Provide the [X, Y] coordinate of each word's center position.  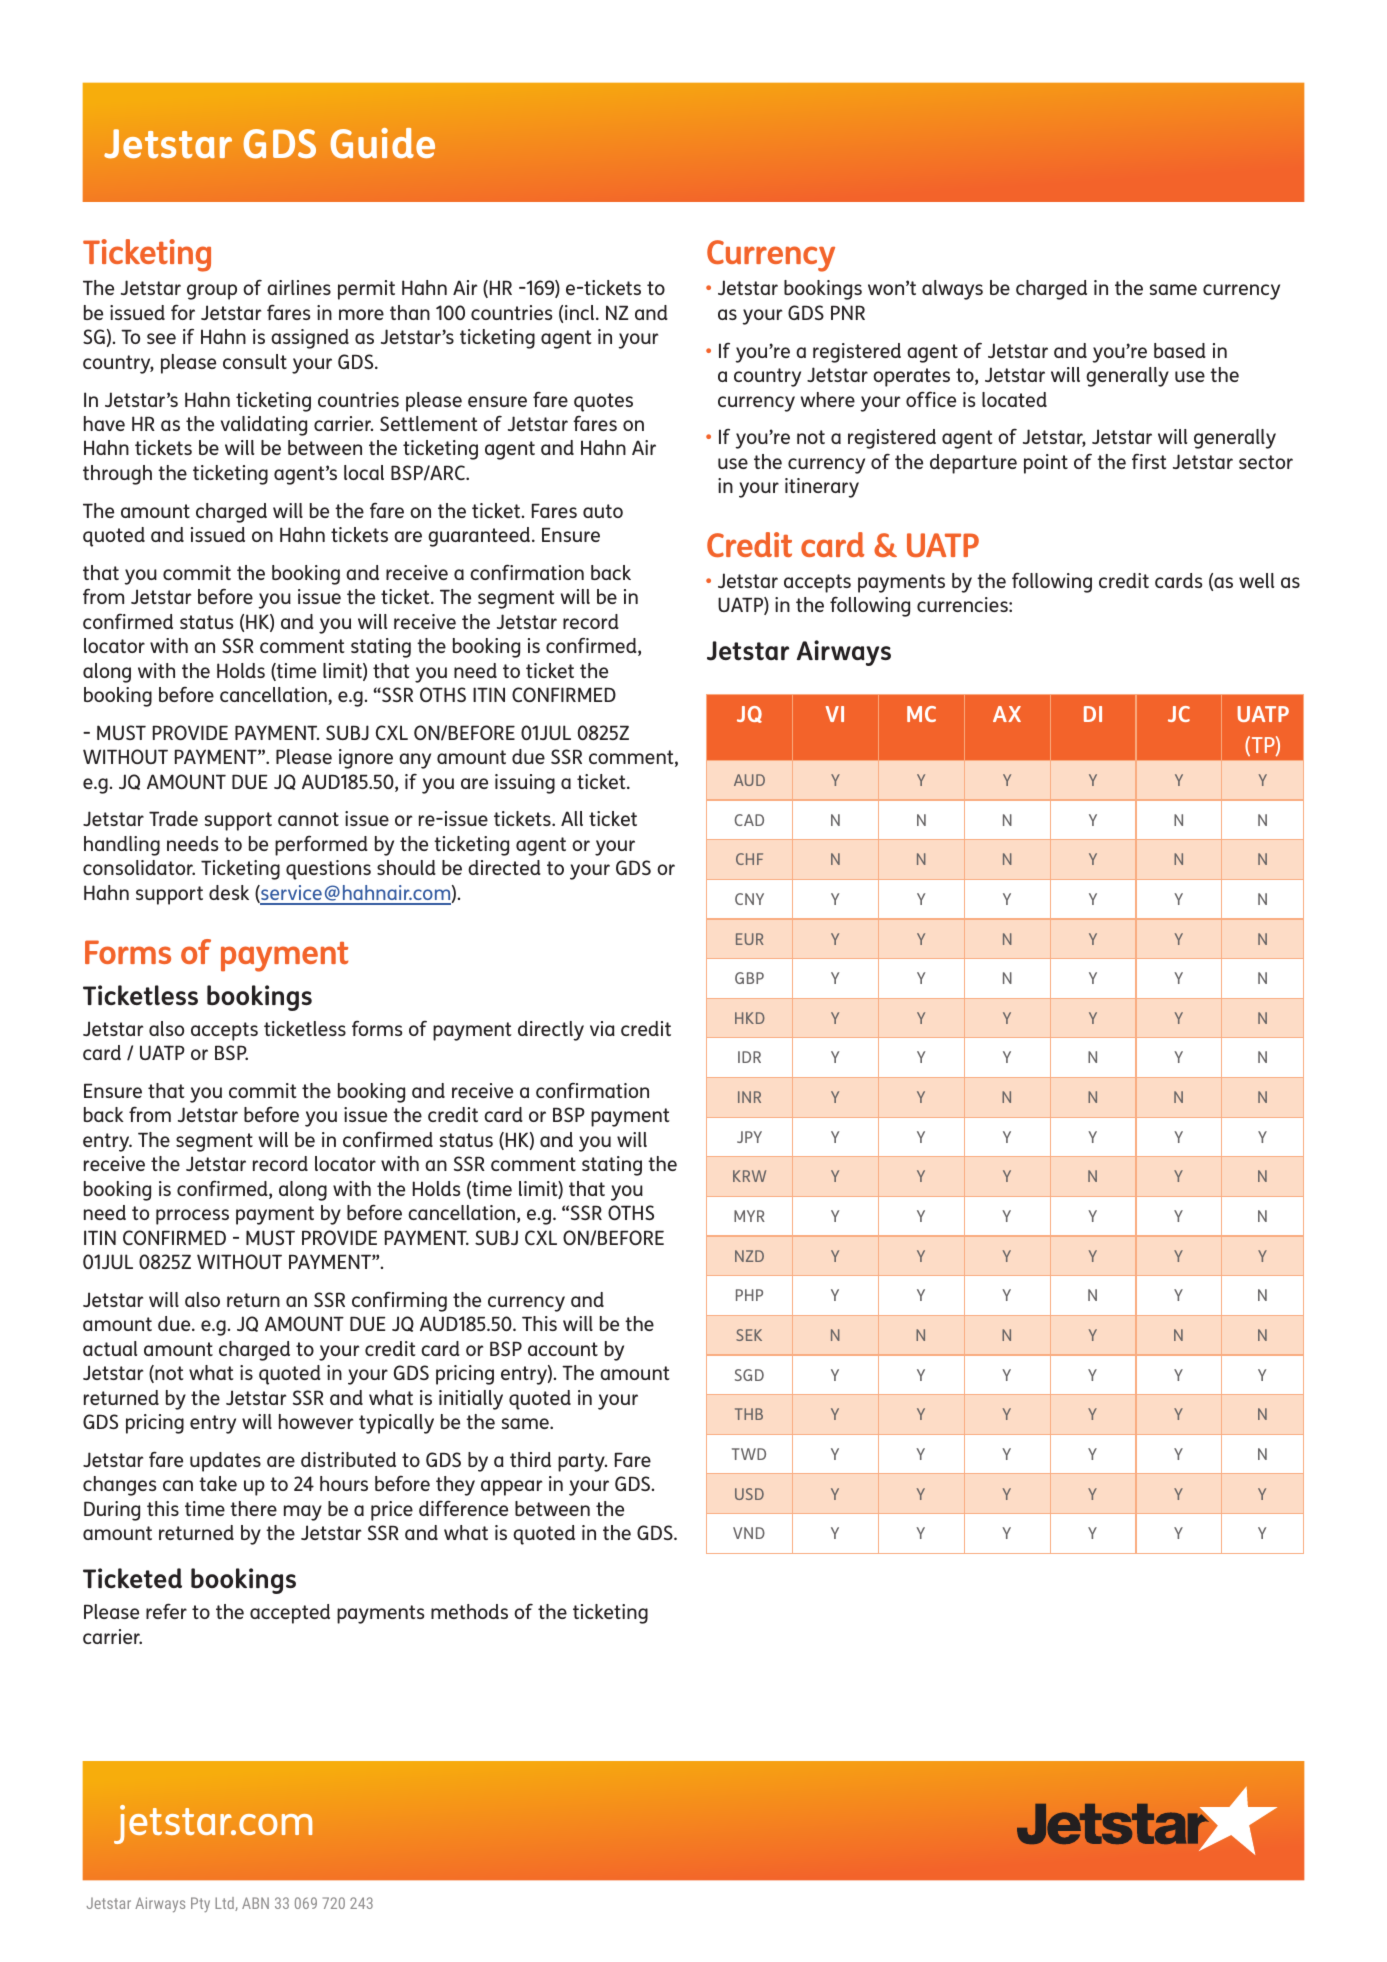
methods [469, 1611]
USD [749, 1494]
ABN [255, 1903]
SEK [749, 1335]
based [1180, 350]
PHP [749, 1295]
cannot [308, 819]
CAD [749, 820]
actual [110, 1348]
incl [581, 312]
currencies [963, 604]
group [212, 292]
